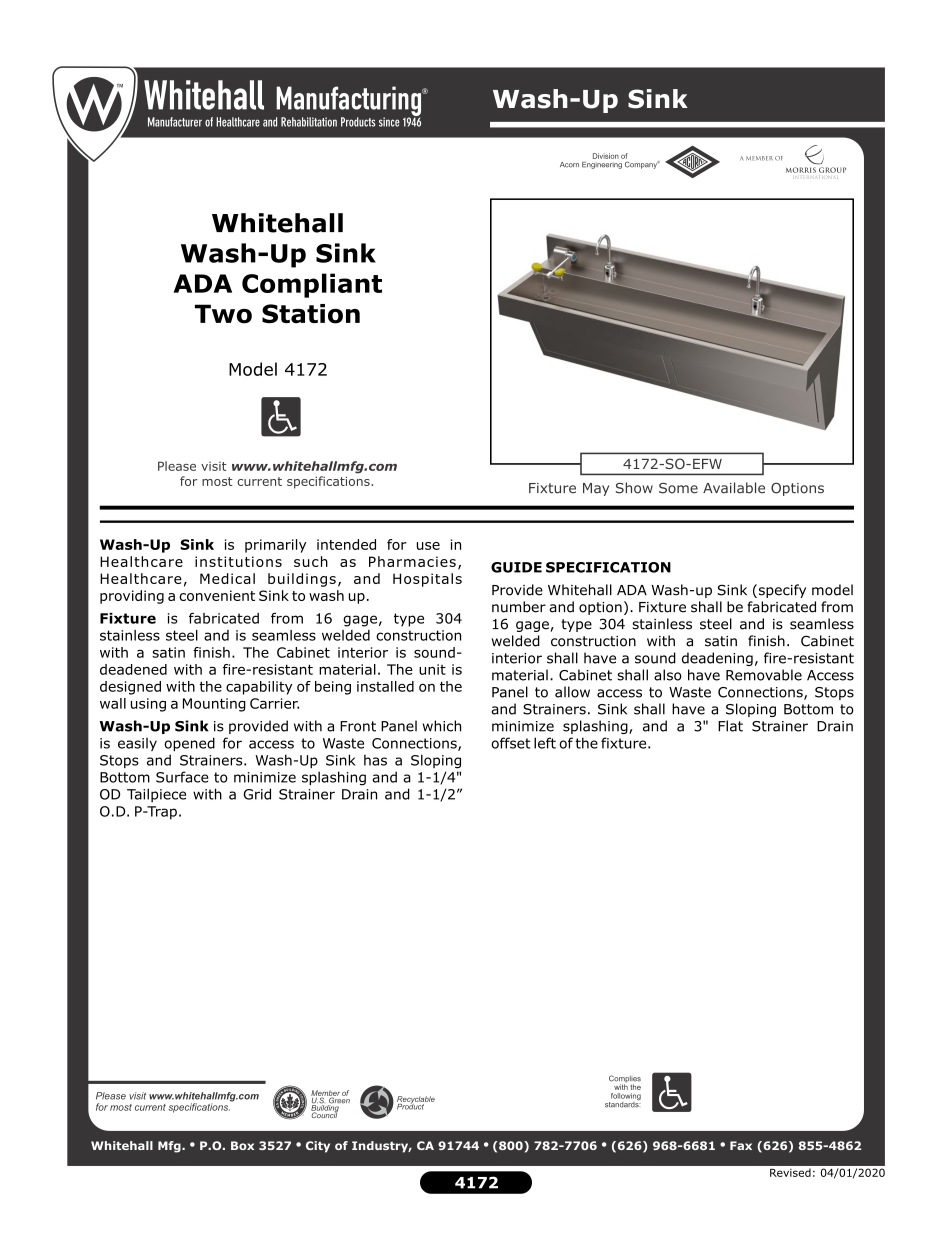 The image size is (952, 1233). What do you see at coordinates (602, 165) in the page?
I see `Engineering` at bounding box center [602, 165].
